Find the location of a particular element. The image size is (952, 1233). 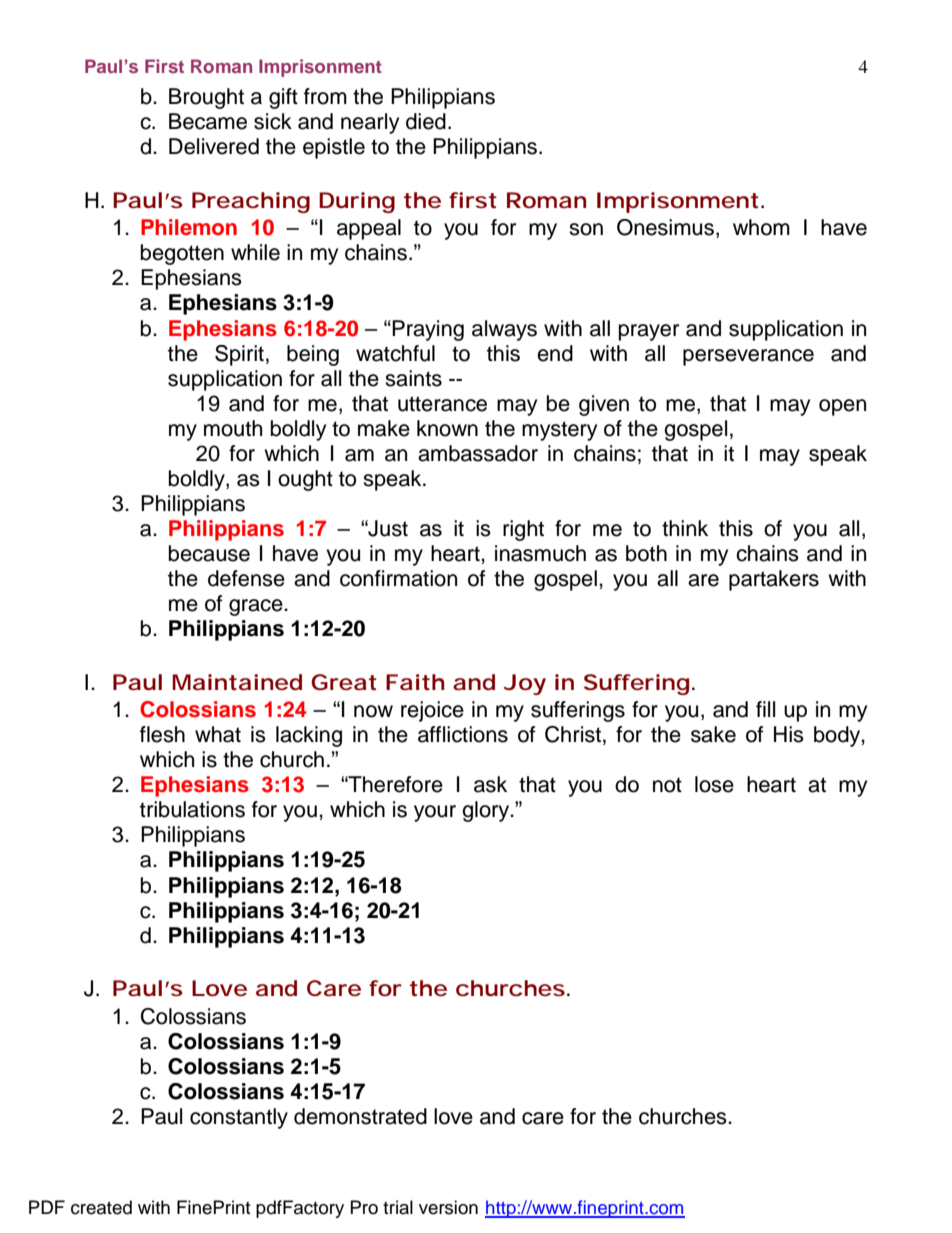

think is located at coordinates (685, 528).
